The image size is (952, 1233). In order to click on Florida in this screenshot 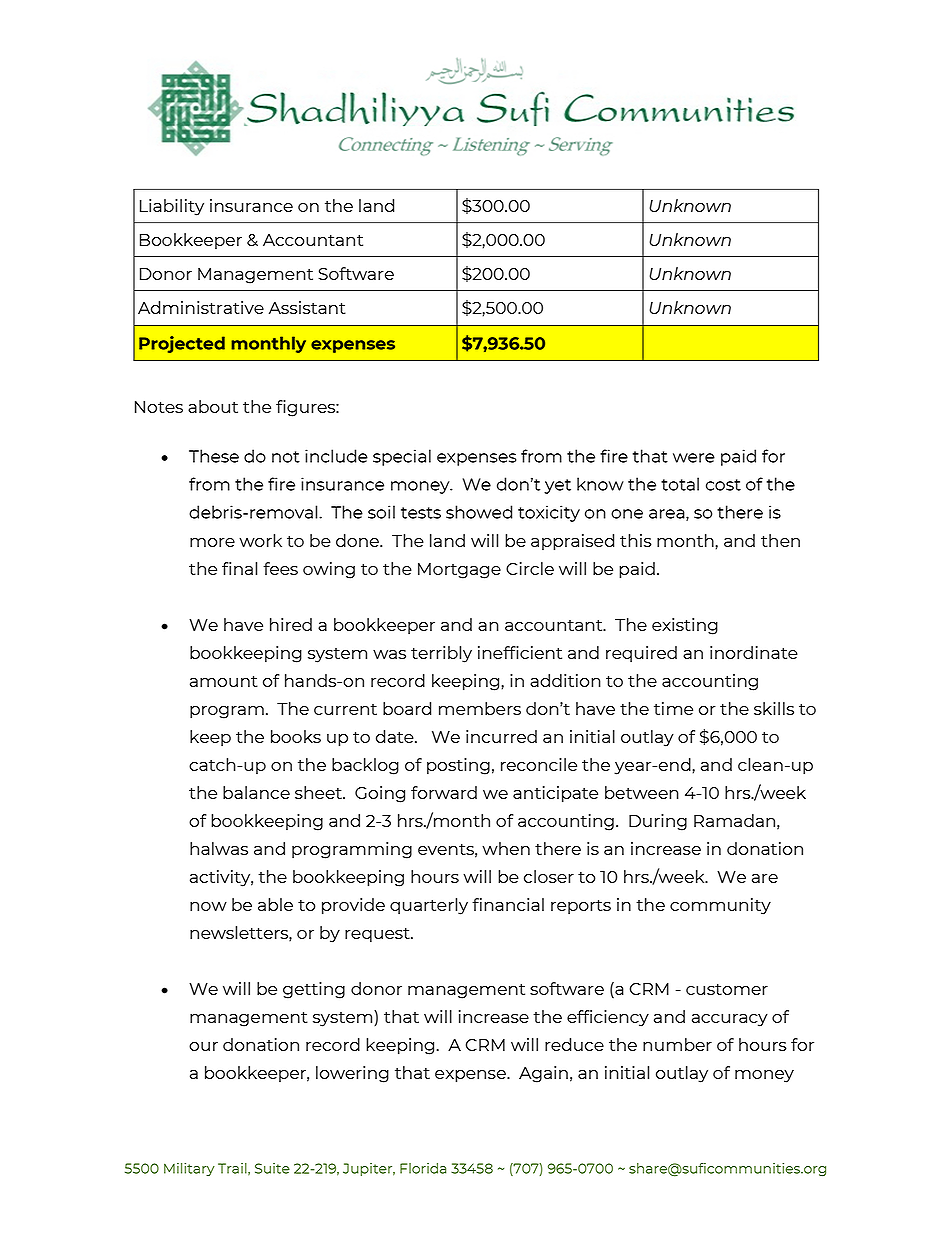, I will do `click(423, 1168)`.
